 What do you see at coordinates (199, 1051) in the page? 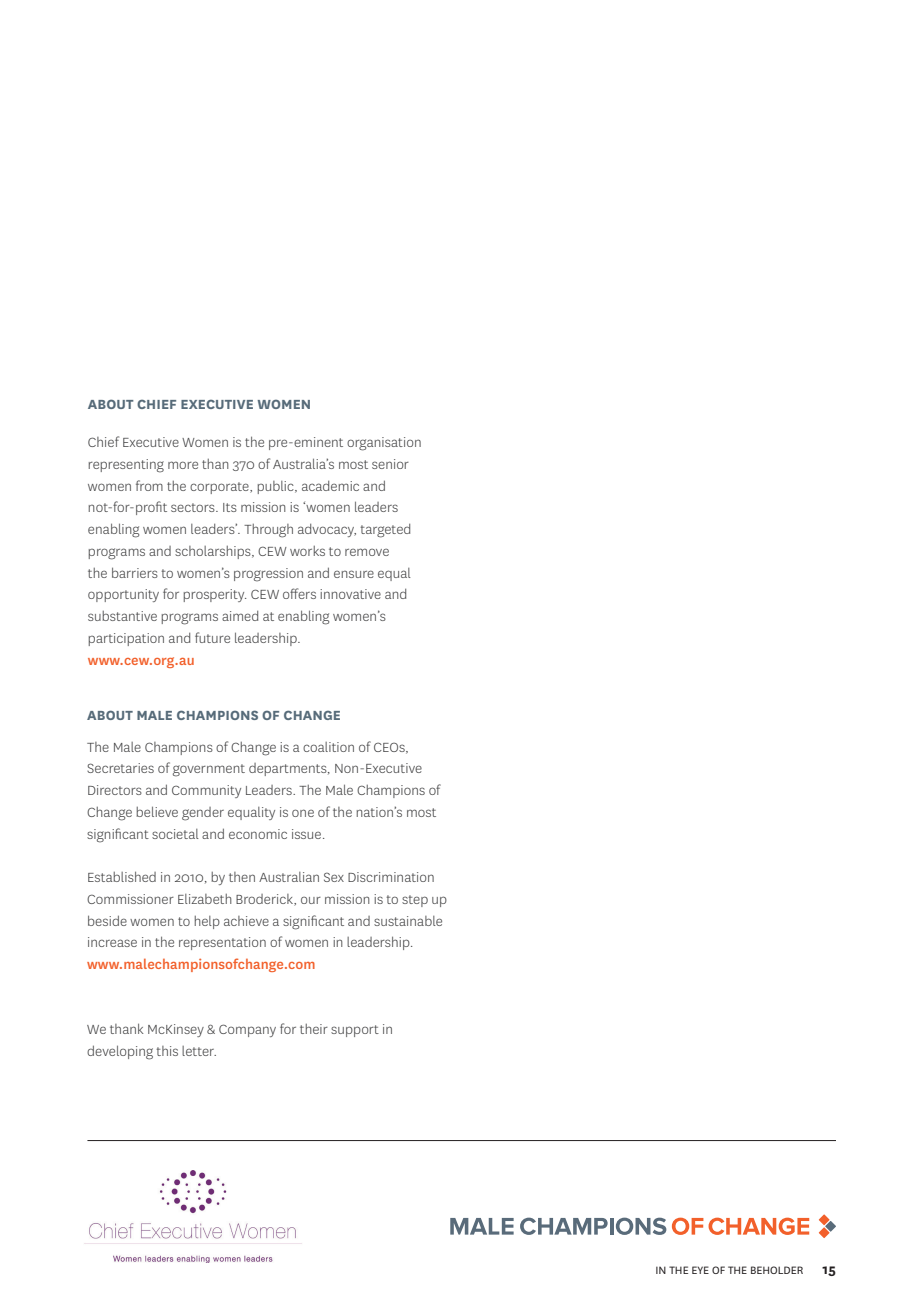
I see `letter` at bounding box center [199, 1051].
